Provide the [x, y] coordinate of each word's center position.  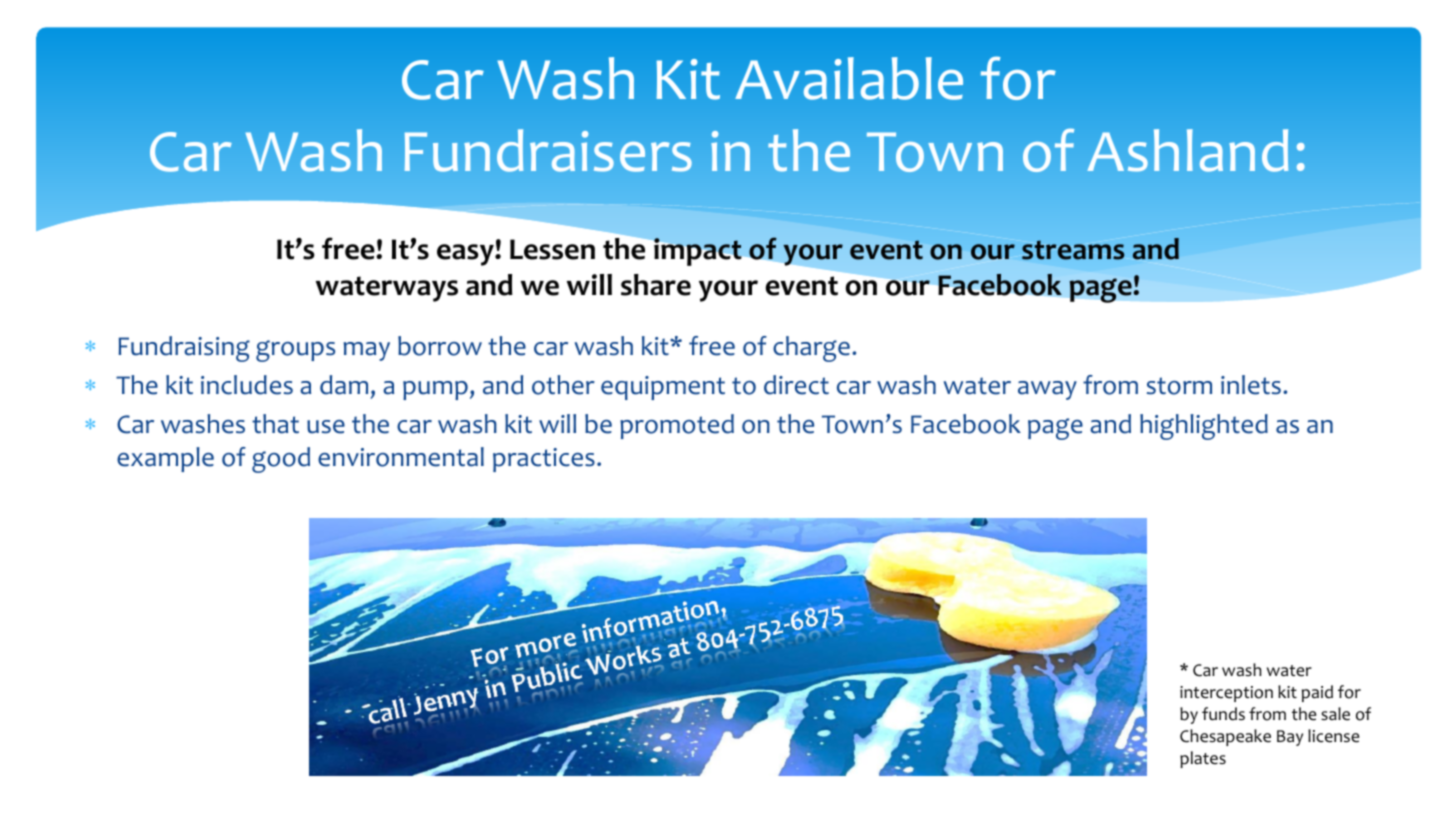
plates [1203, 759]
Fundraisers [548, 150]
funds [1223, 714]
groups [295, 351]
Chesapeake [1225, 737]
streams [1073, 250]
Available [849, 78]
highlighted [1204, 427]
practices [544, 460]
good [281, 460]
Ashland [1187, 150]
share [656, 285]
